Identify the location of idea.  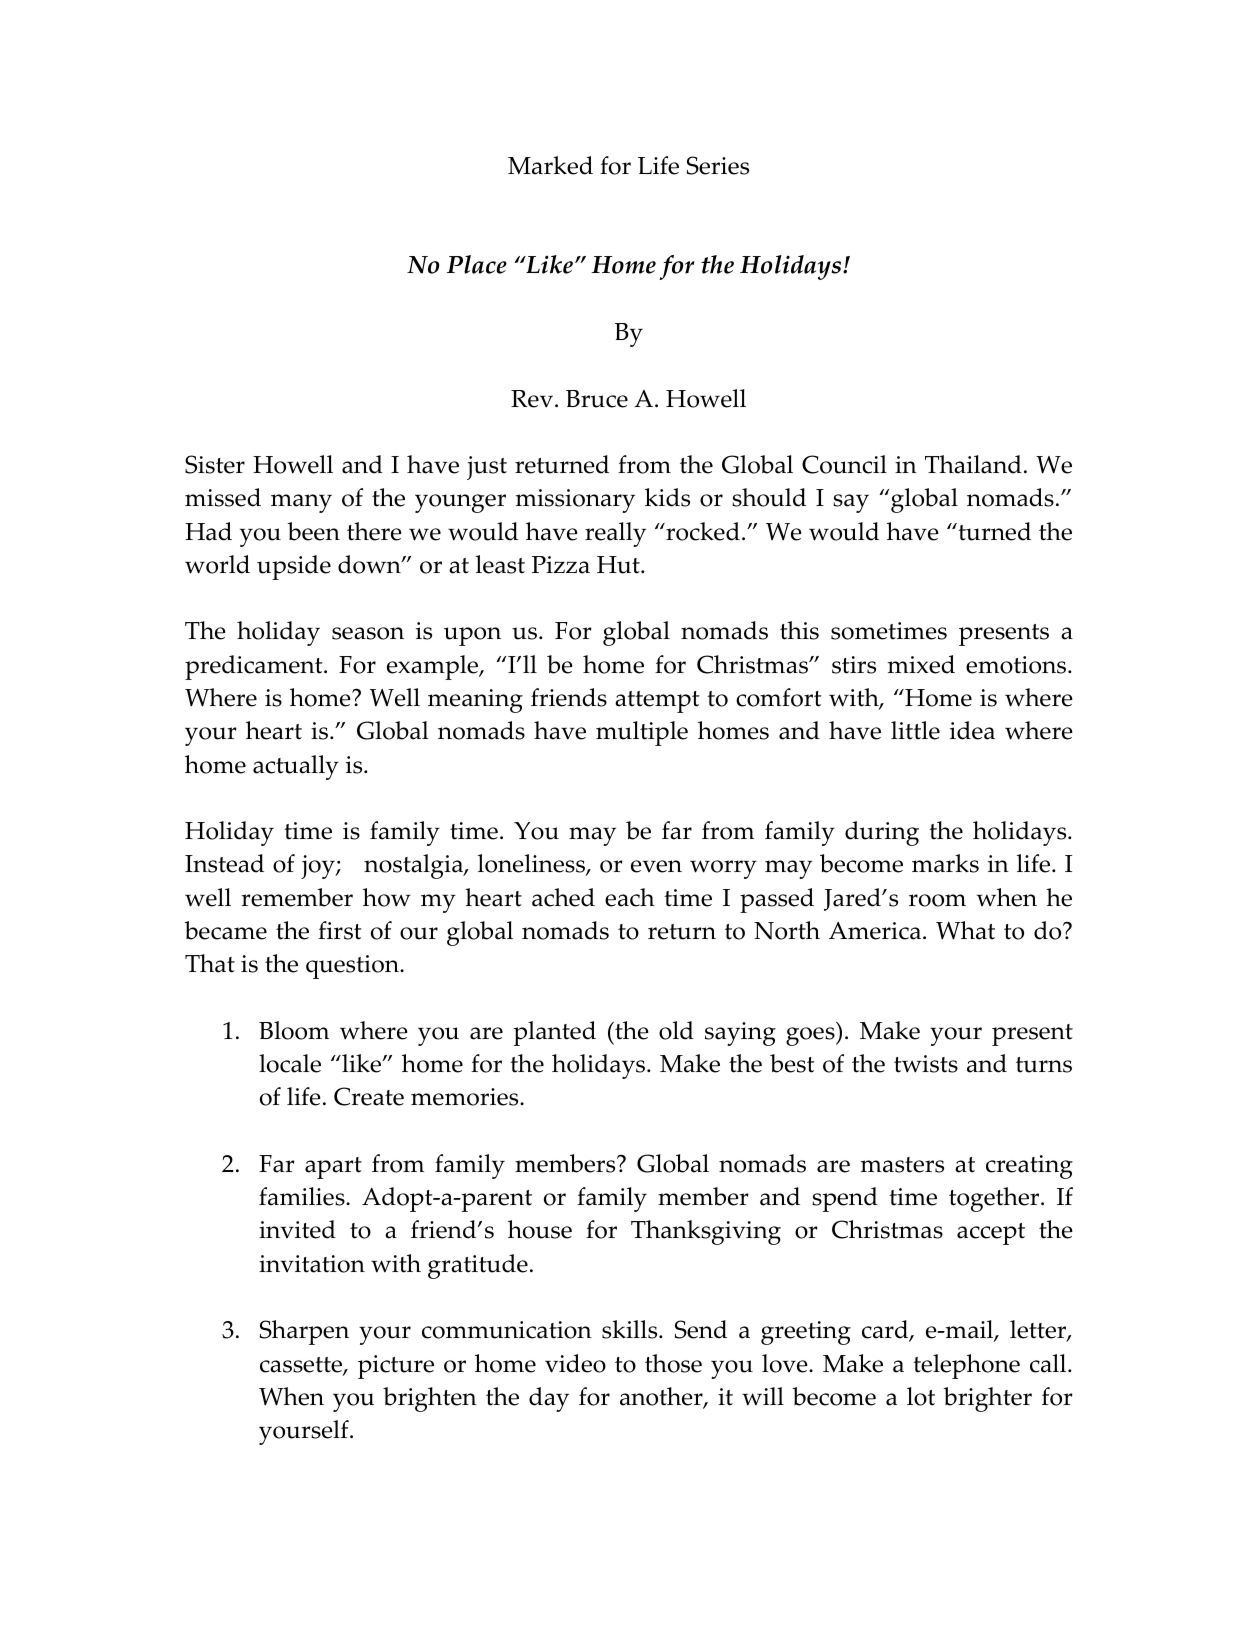
(972, 730).
